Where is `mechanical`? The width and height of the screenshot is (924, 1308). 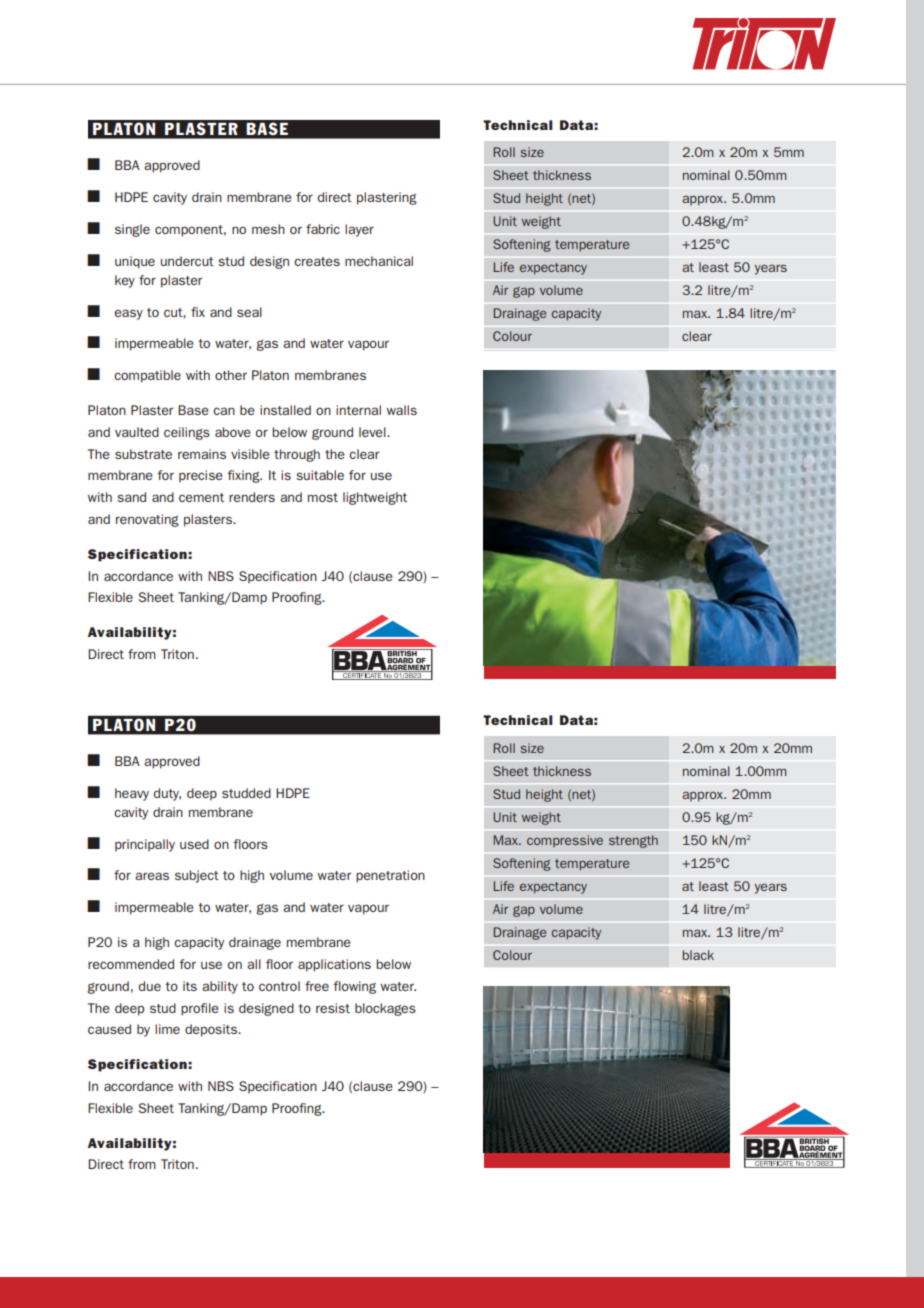
mechanical is located at coordinates (379, 261).
